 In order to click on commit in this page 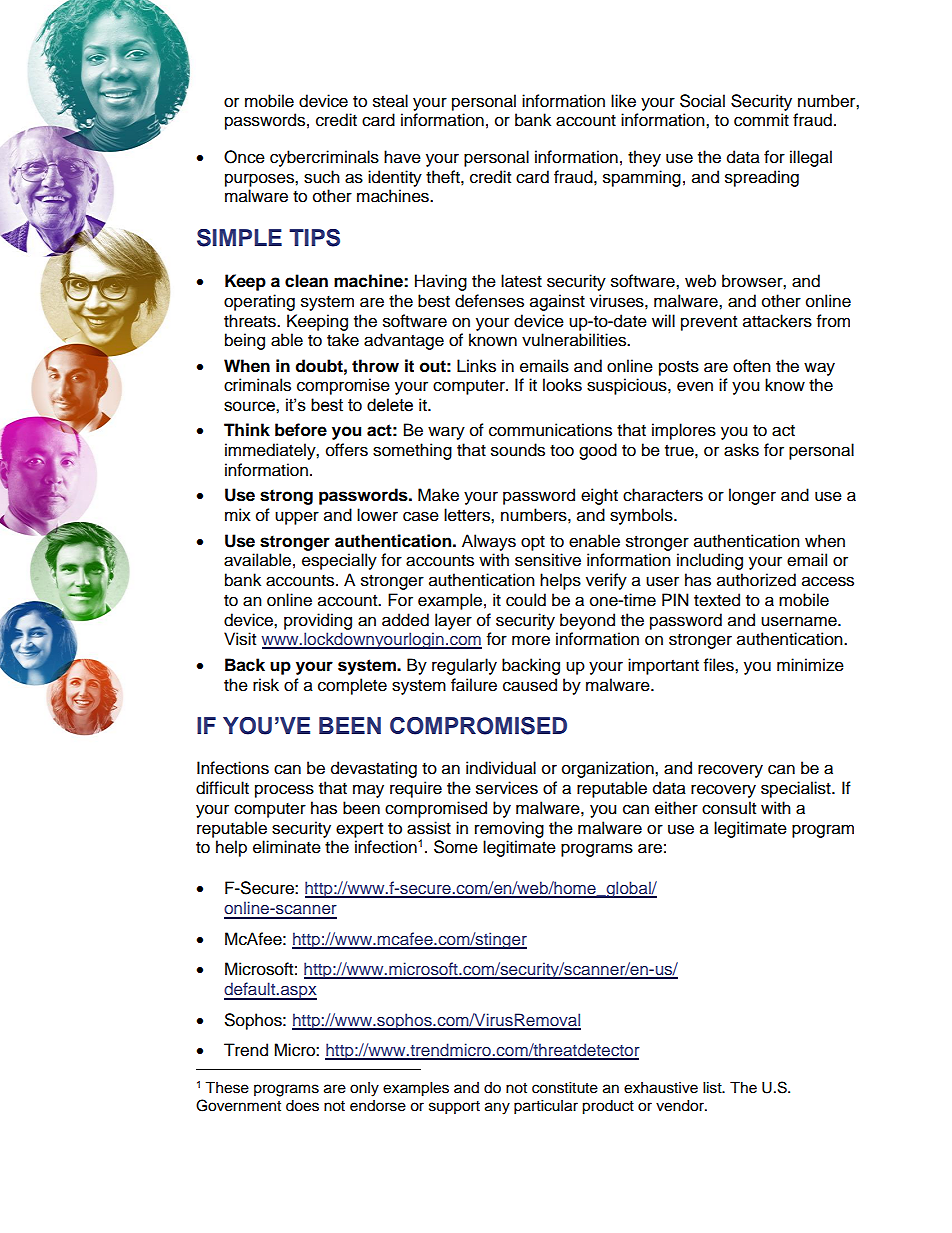, I will do `click(761, 120)`.
